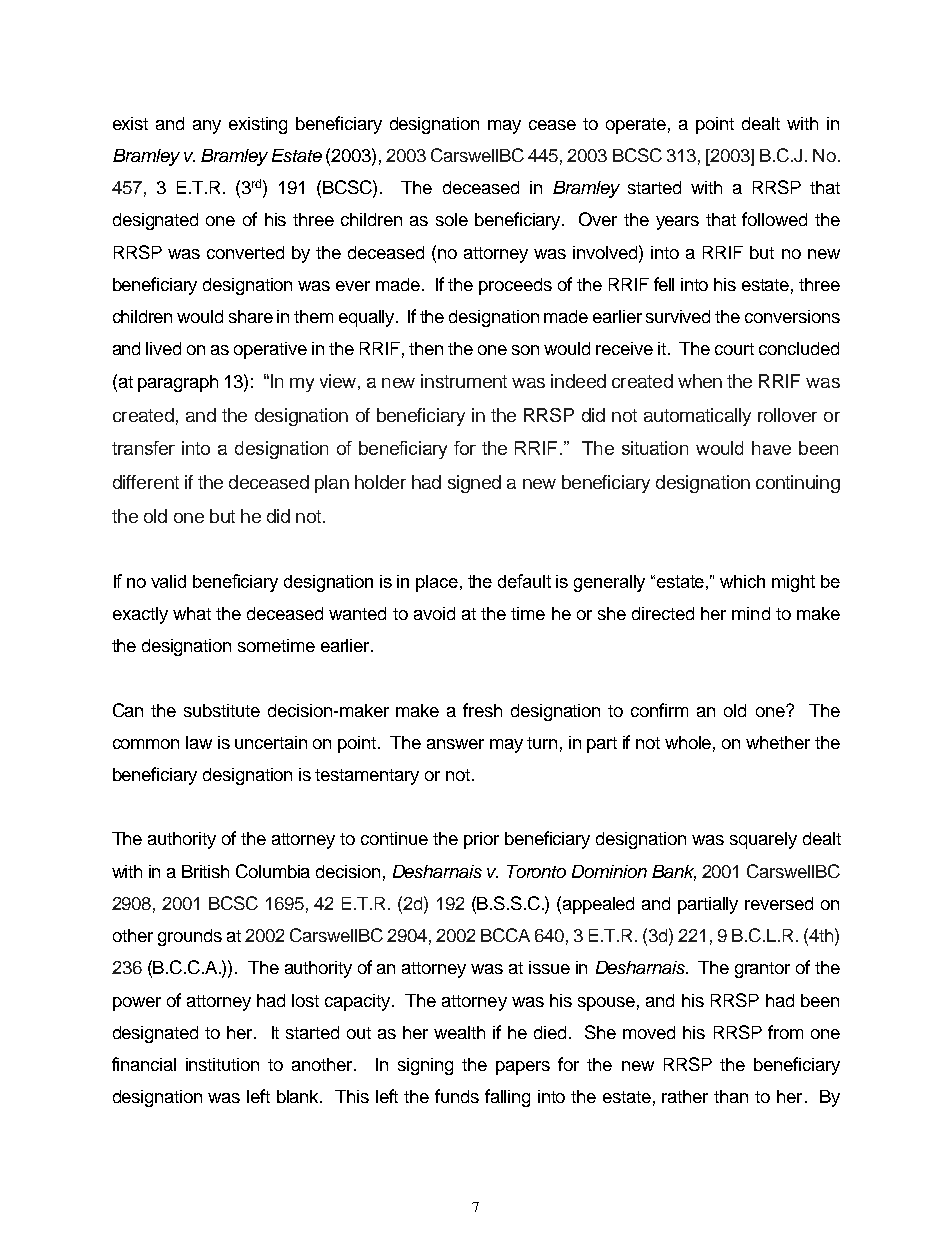  Describe the element at coordinates (700, 381) in the screenshot. I see `when` at that location.
